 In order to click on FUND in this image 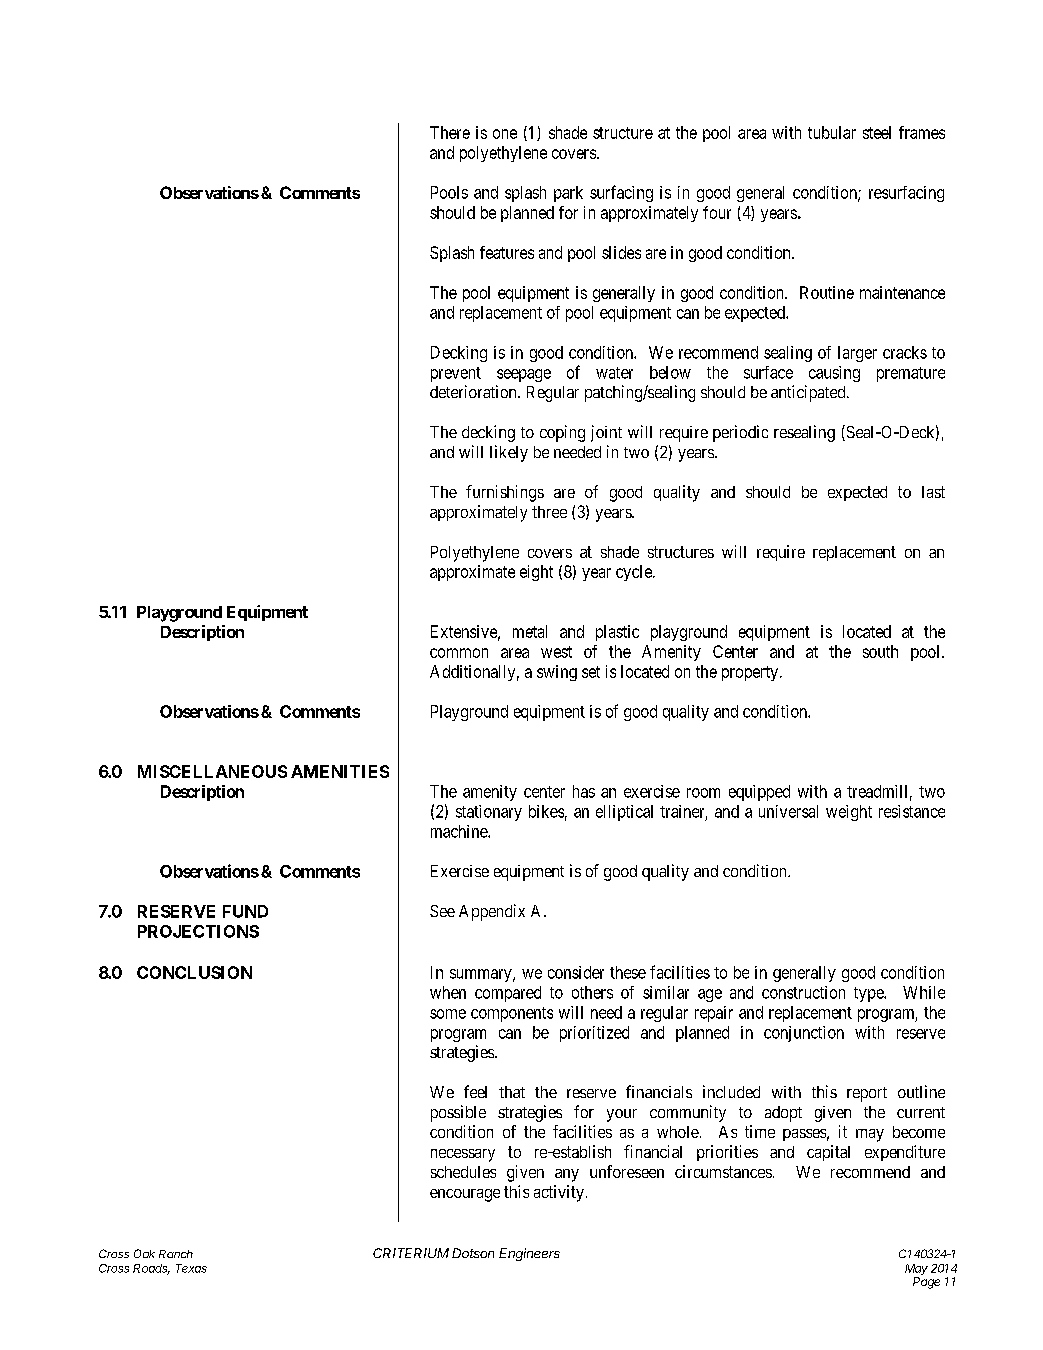, I will do `click(245, 911)`.
